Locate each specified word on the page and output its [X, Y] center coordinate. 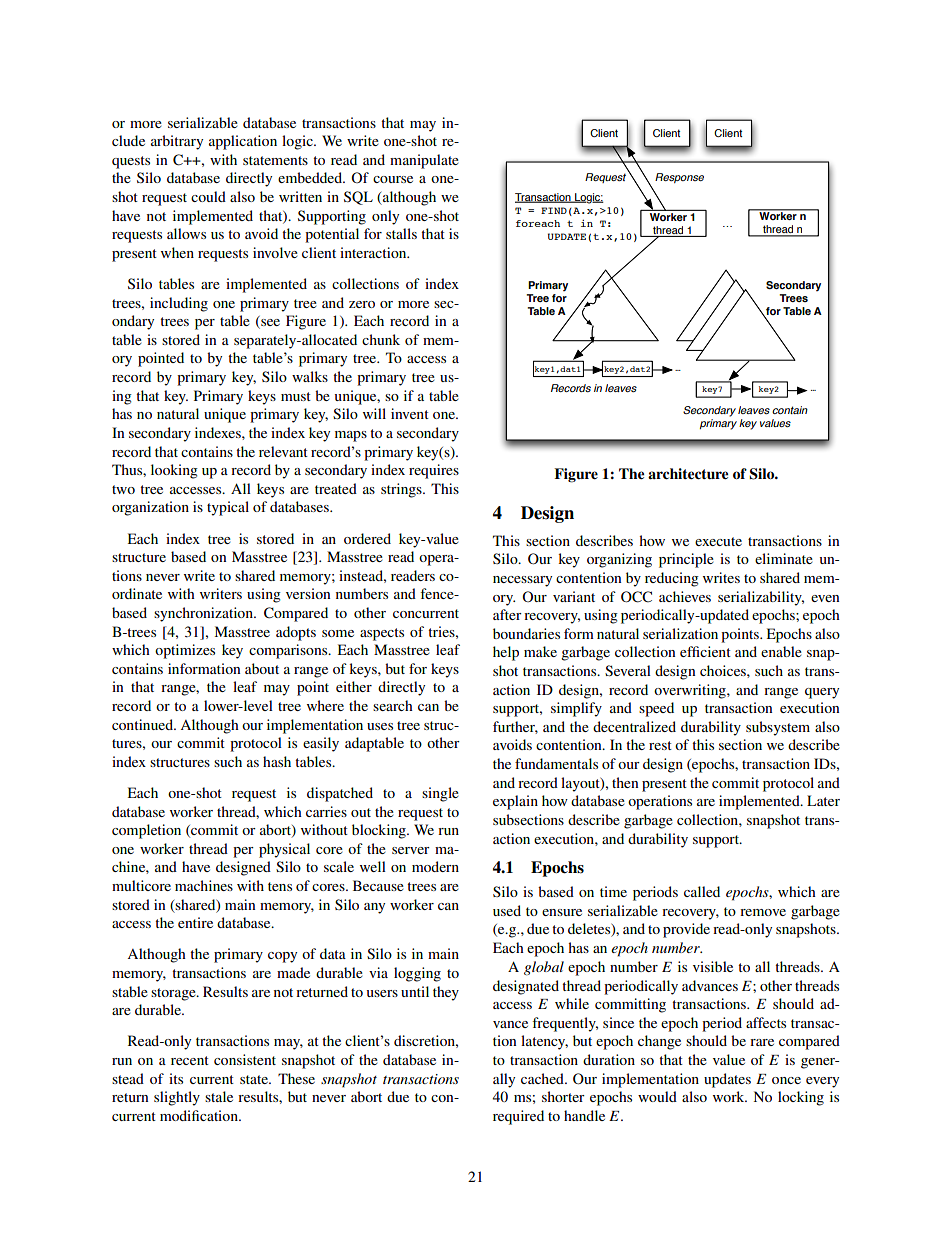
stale [219, 1096]
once [786, 1080]
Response [679, 178]
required [518, 1117]
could [208, 196]
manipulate [424, 161]
